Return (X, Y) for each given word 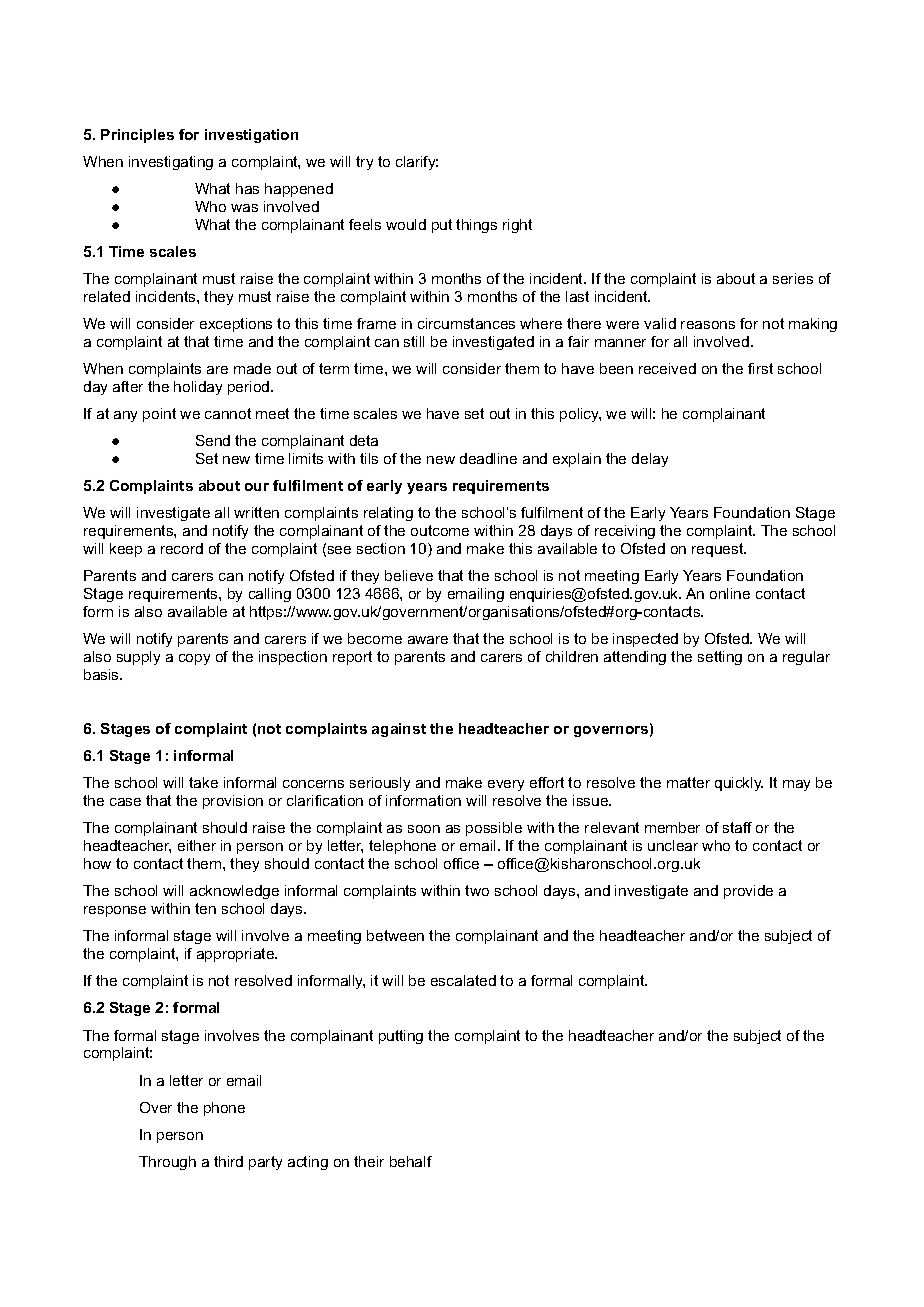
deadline (488, 458)
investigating (171, 163)
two (477, 890)
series (793, 278)
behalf (411, 1161)
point (159, 415)
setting (720, 658)
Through (167, 1163)
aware (428, 640)
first (760, 368)
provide (748, 892)
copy (194, 659)
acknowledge (234, 892)
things (476, 226)
